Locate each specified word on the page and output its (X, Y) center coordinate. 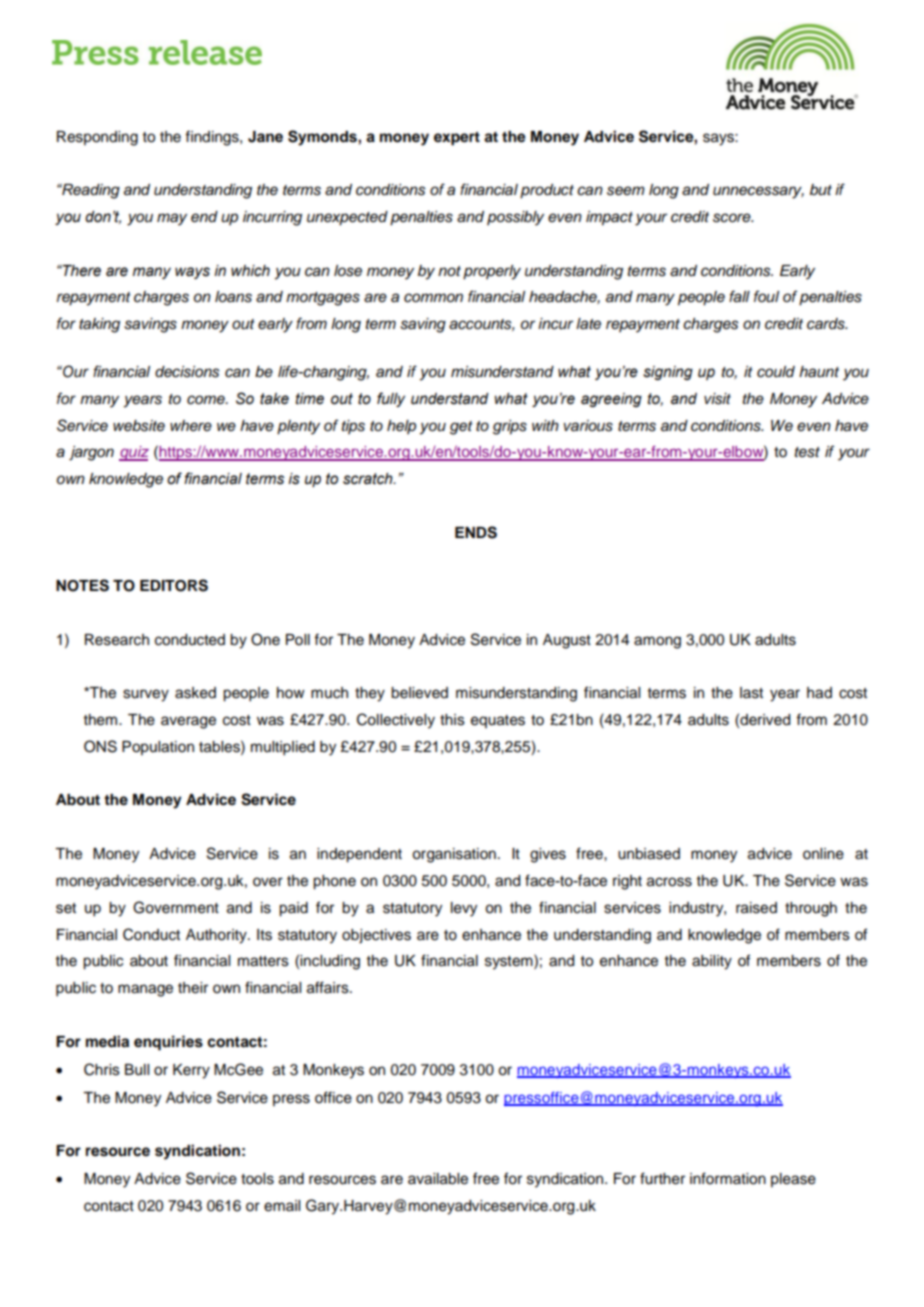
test (807, 452)
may (172, 219)
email (282, 1206)
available (438, 1179)
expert (457, 139)
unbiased (649, 854)
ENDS (476, 532)
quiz (134, 453)
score (733, 218)
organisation (454, 855)
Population (158, 748)
